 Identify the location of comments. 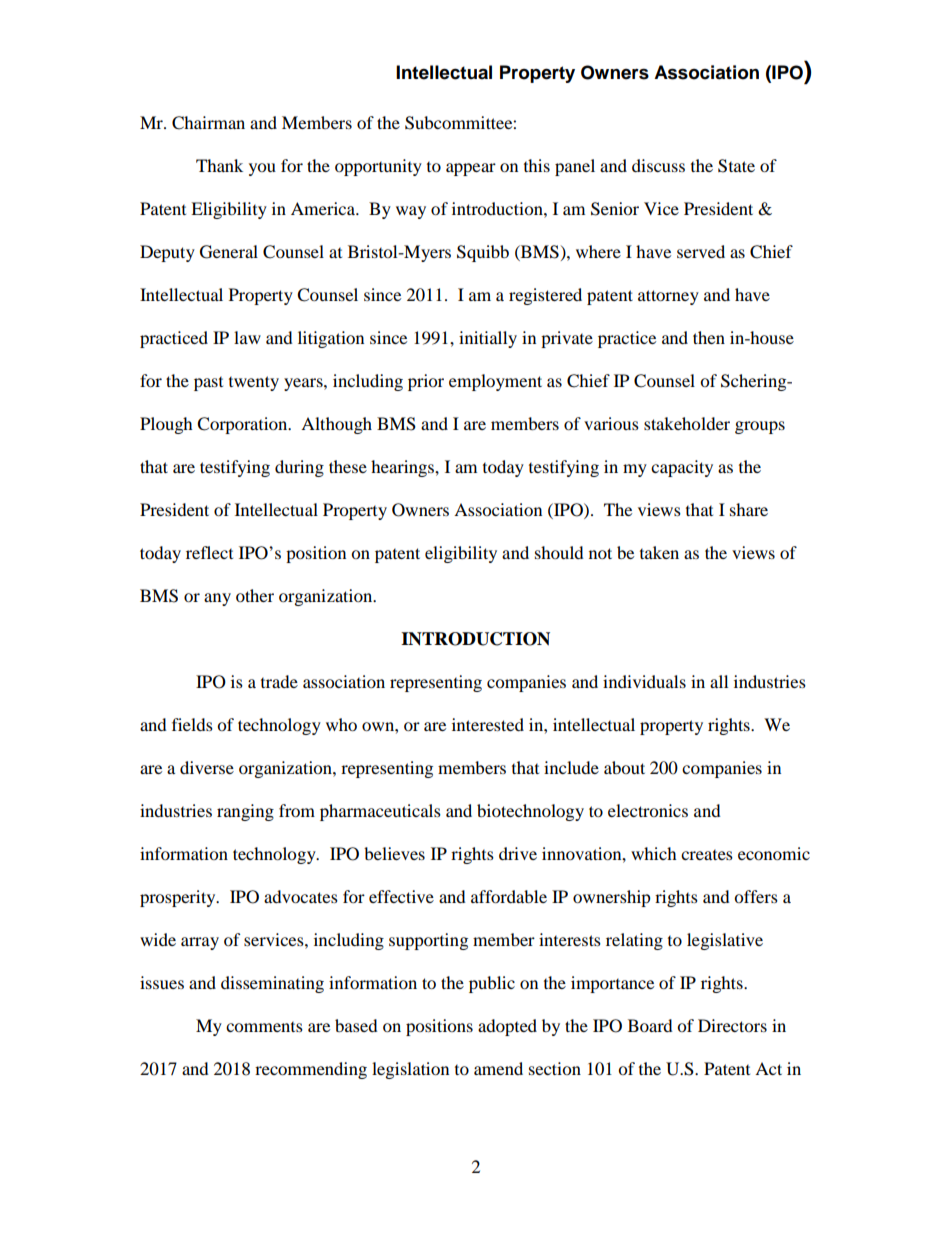
(264, 1027).
